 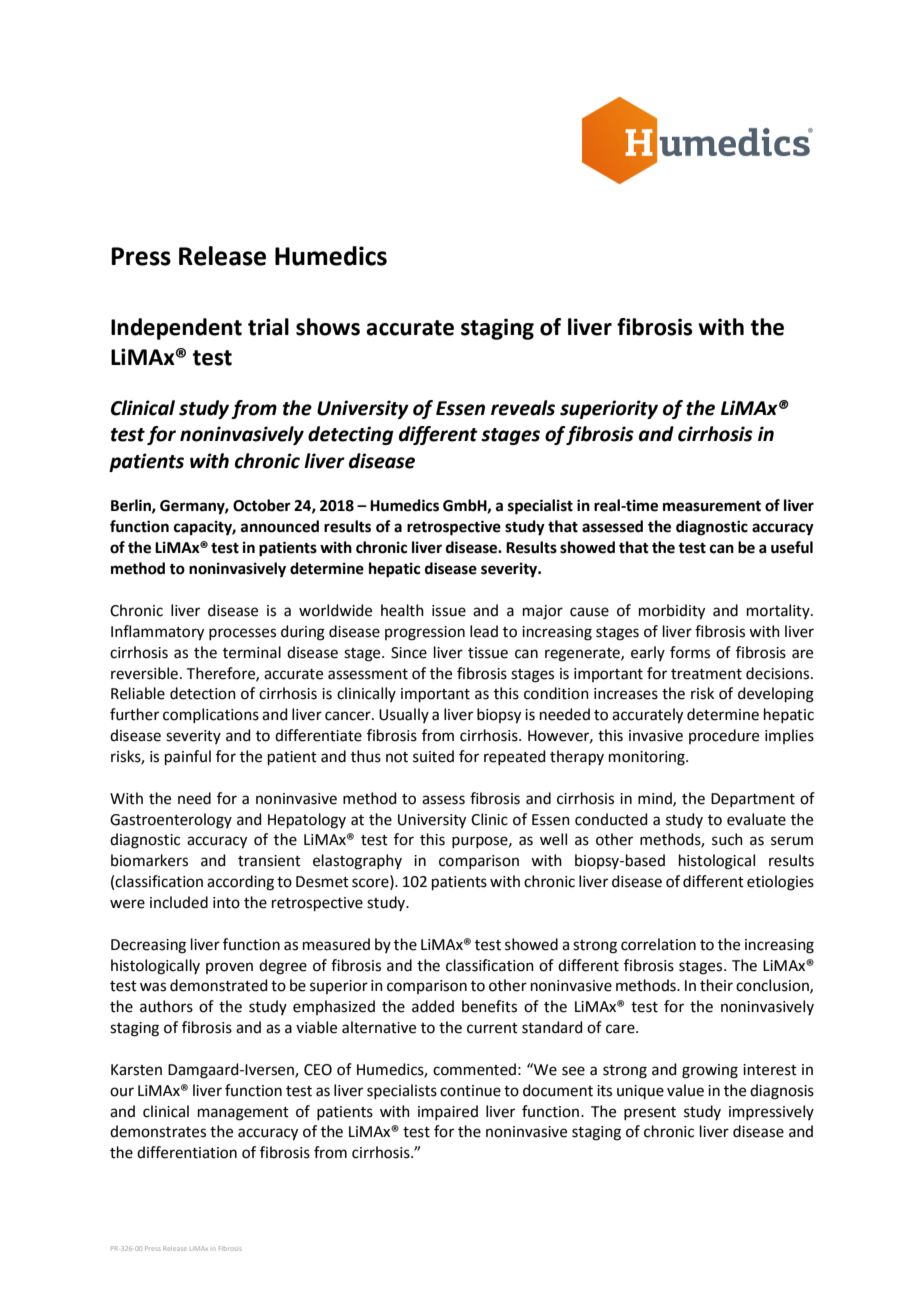 I want to click on complications, so click(x=211, y=715).
